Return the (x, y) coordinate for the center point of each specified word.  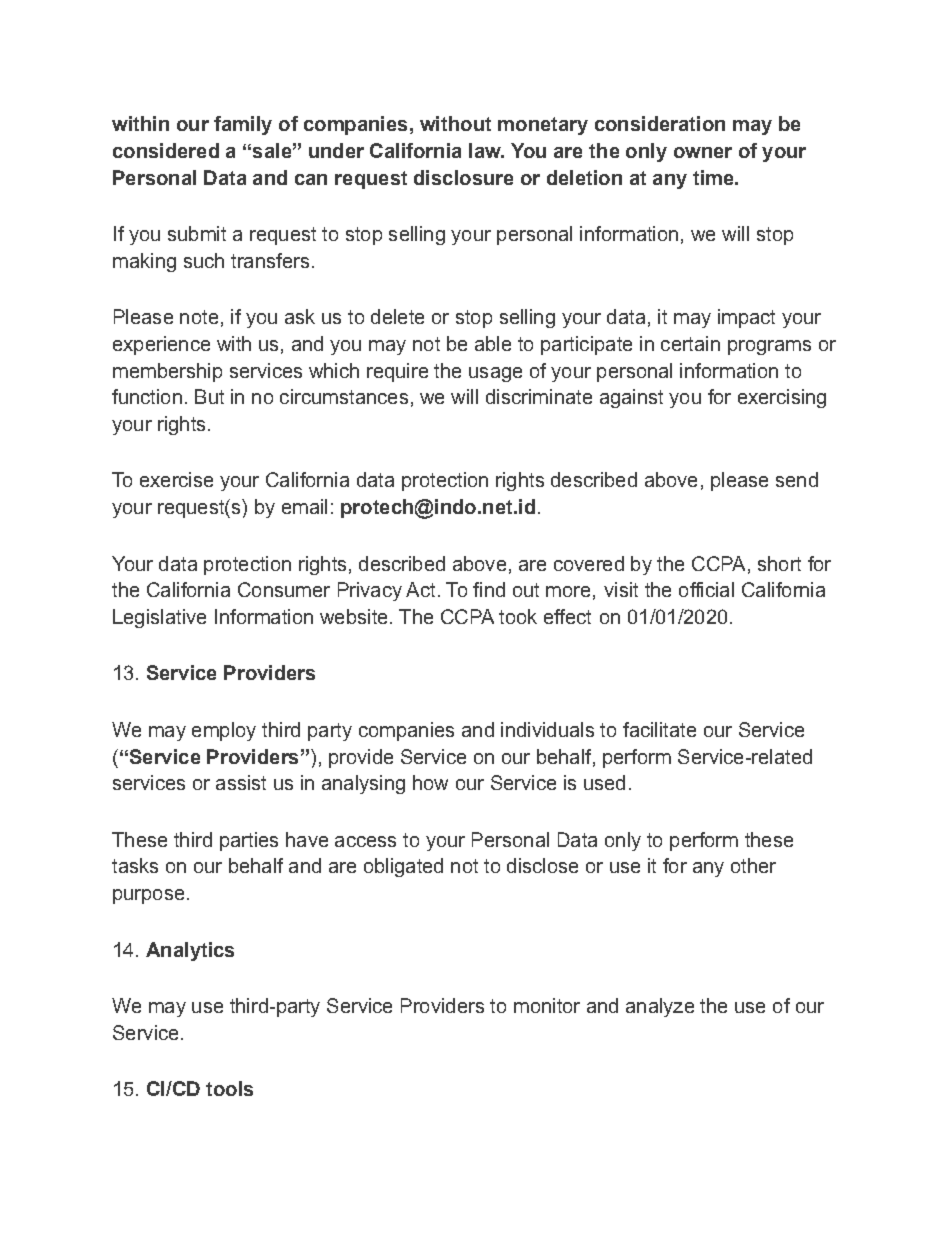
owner (703, 152)
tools (229, 1088)
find (489, 589)
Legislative (159, 618)
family (243, 125)
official (706, 589)
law (486, 150)
